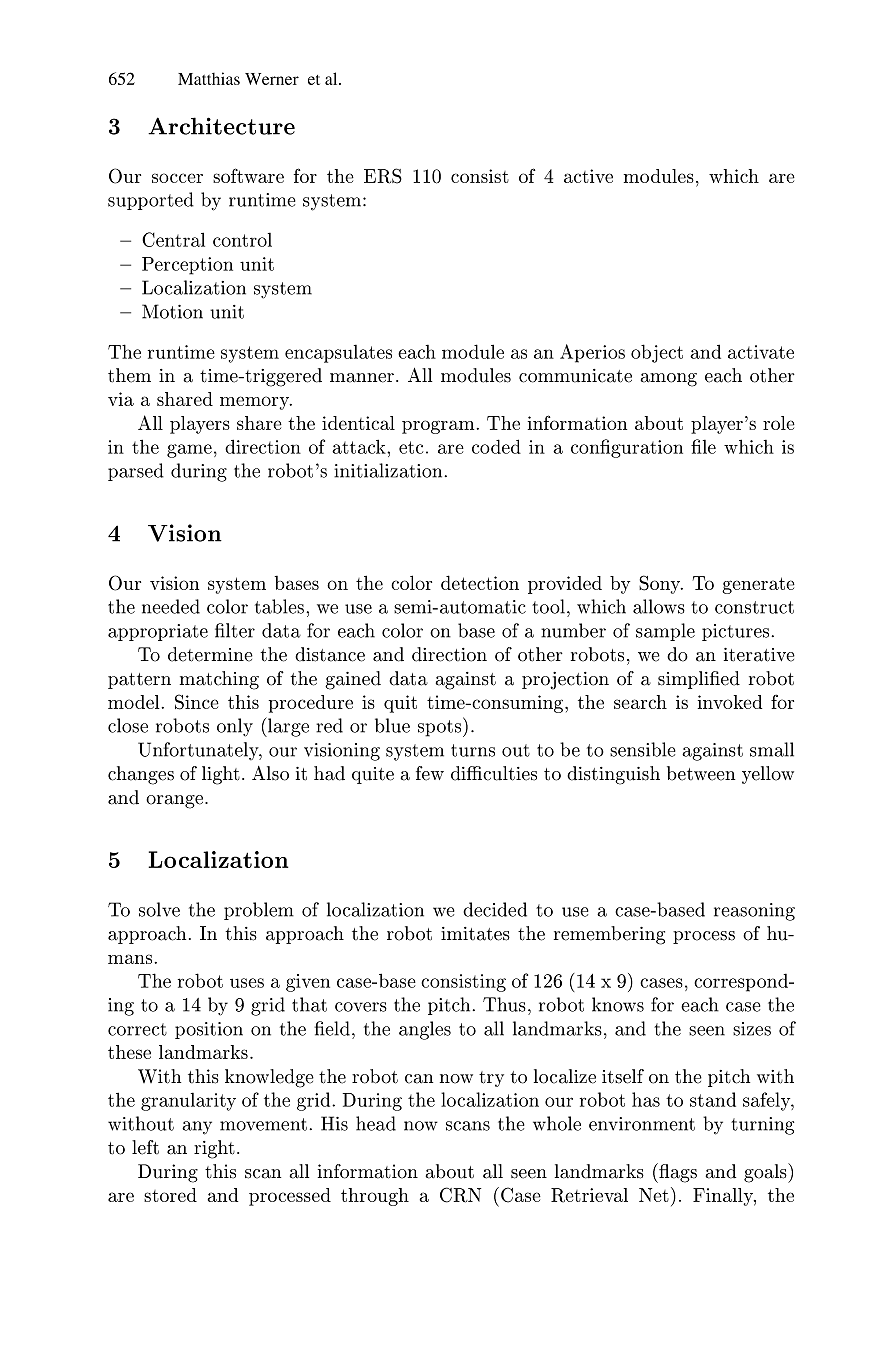 The image size is (896, 1346). What do you see at coordinates (221, 126) in the screenshot?
I see `Architecture` at bounding box center [221, 126].
